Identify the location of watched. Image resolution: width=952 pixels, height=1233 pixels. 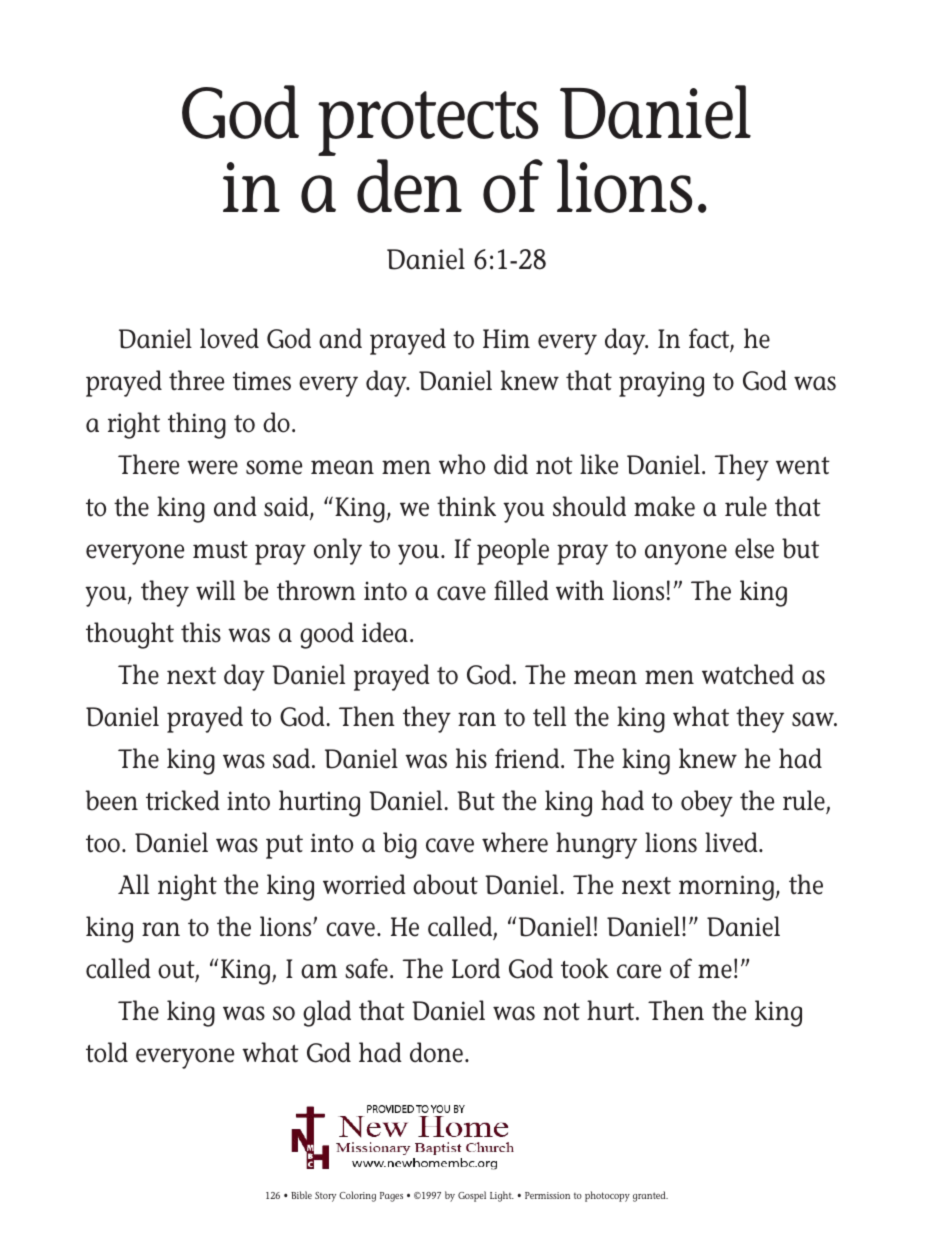
(748, 674).
